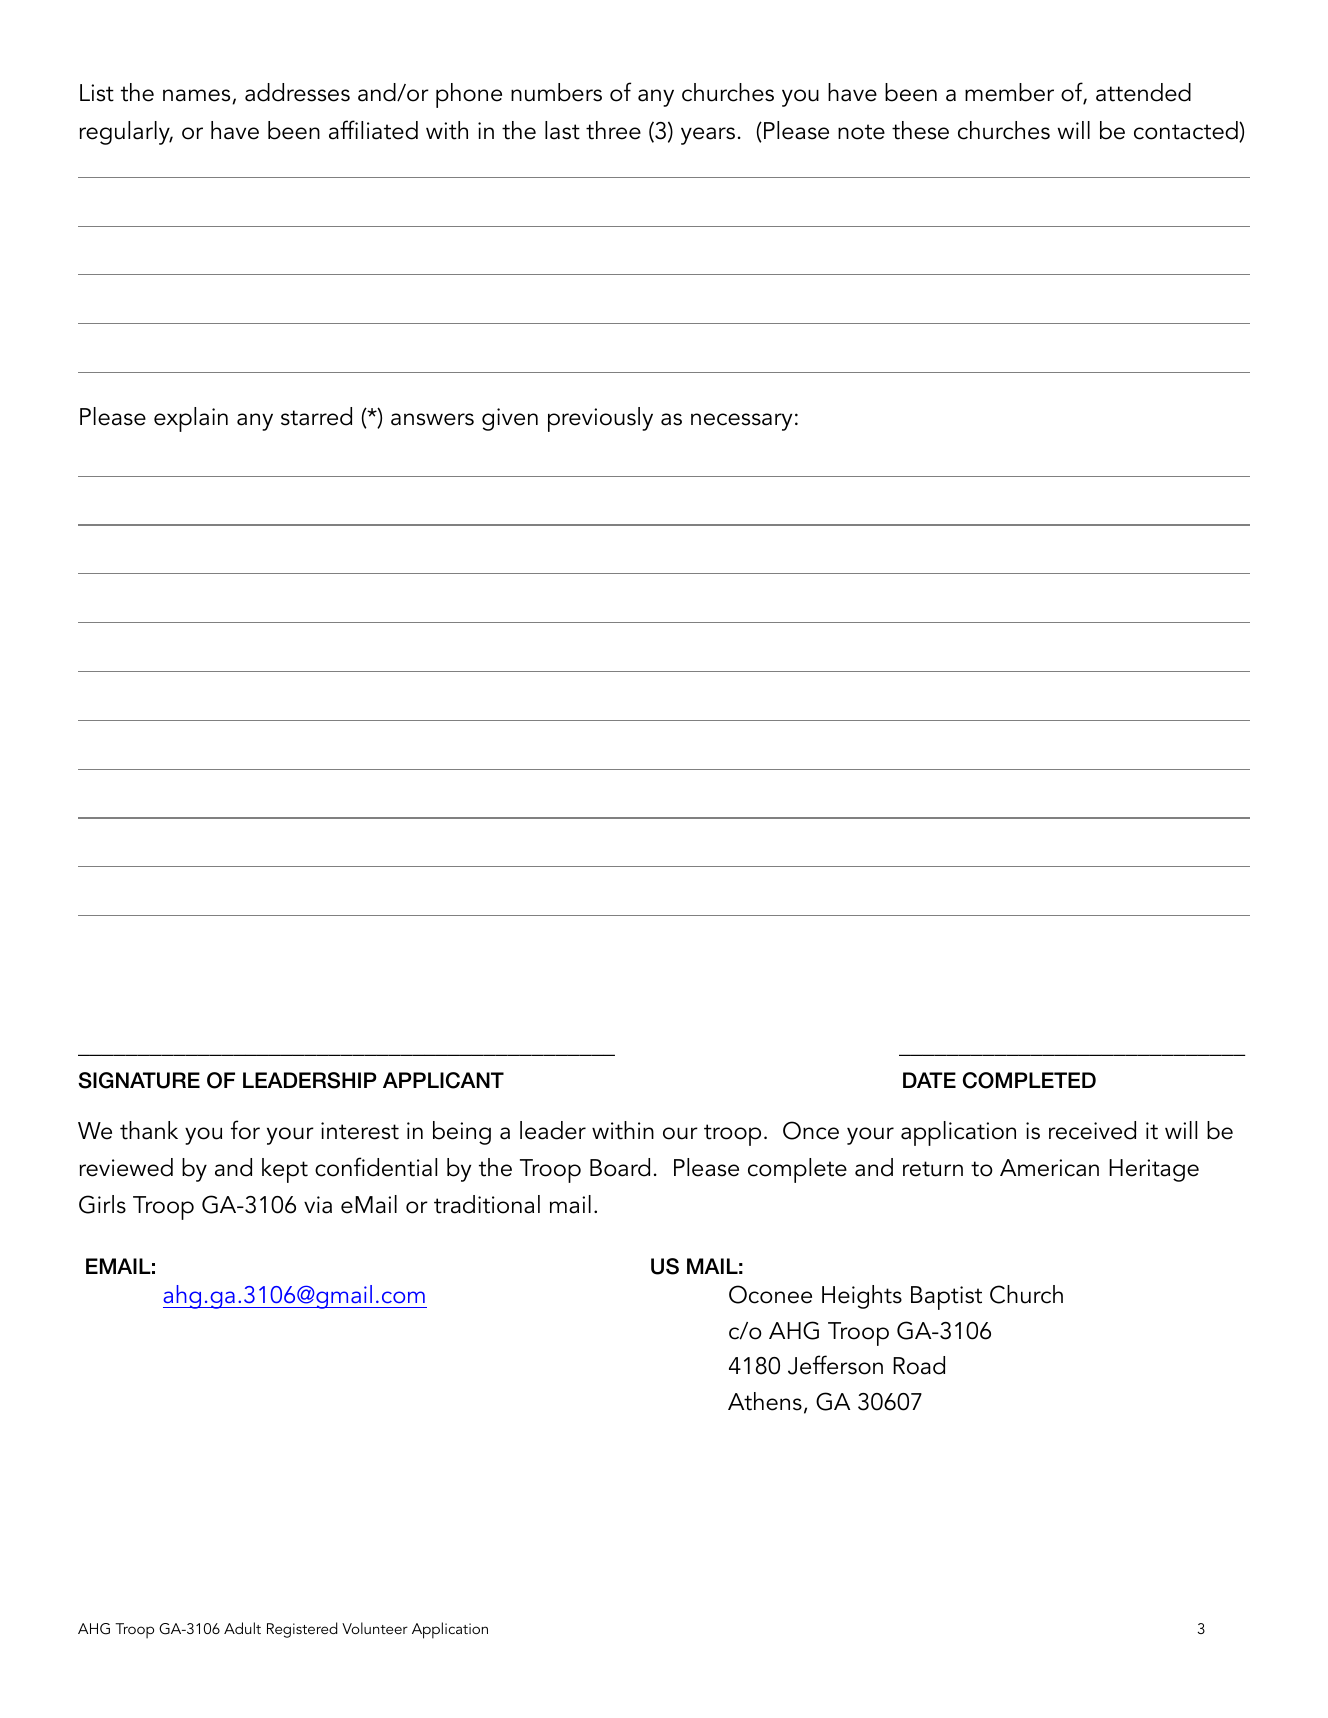 The height and width of the image is (1718, 1328). Describe the element at coordinates (929, 1080) in the image. I see `DATE` at that location.
